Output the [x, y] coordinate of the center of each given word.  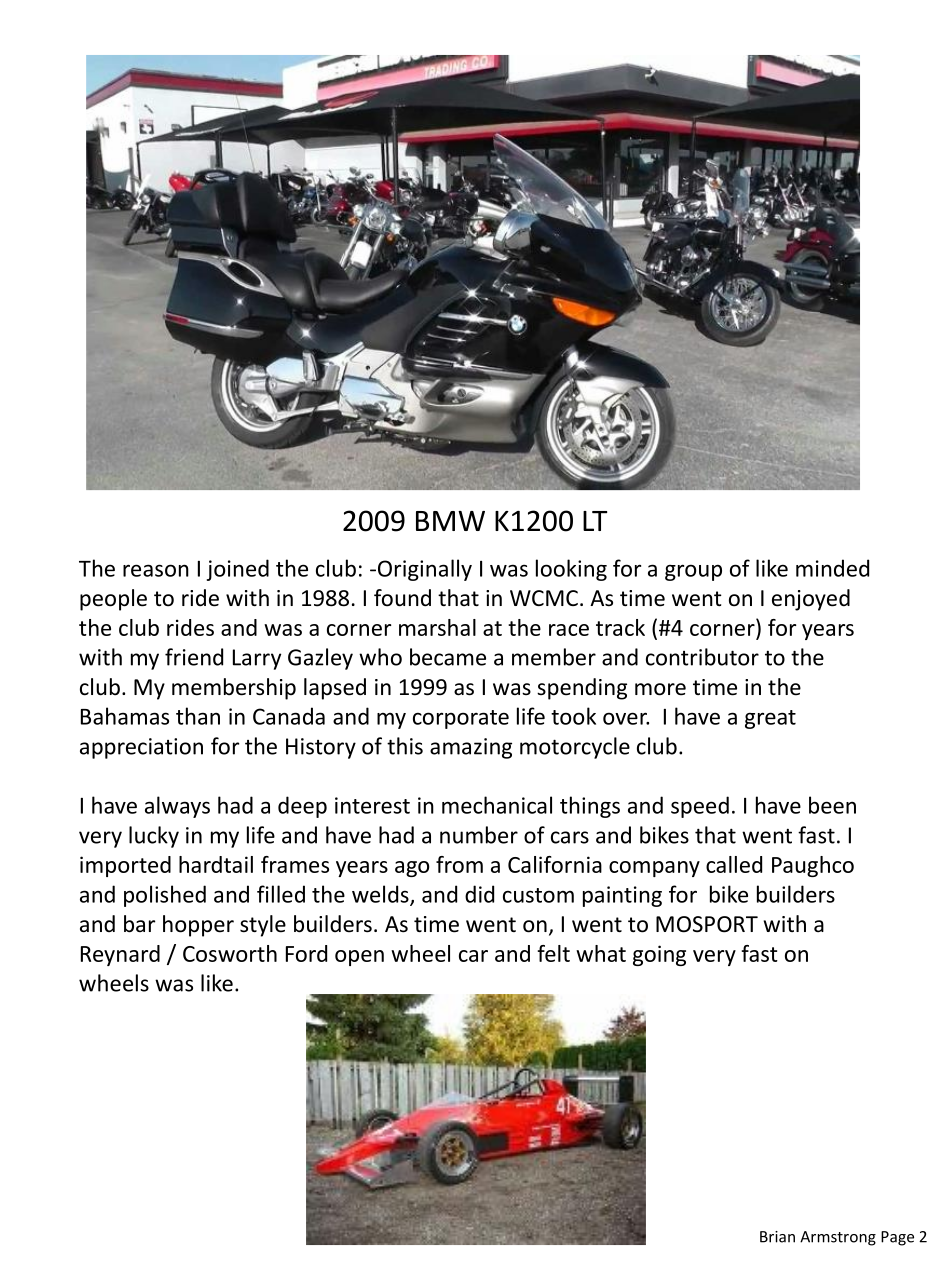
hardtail [216, 864]
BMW [450, 521]
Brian [777, 1237]
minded [832, 568]
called [734, 864]
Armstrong [838, 1238]
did [479, 894]
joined [238, 570]
